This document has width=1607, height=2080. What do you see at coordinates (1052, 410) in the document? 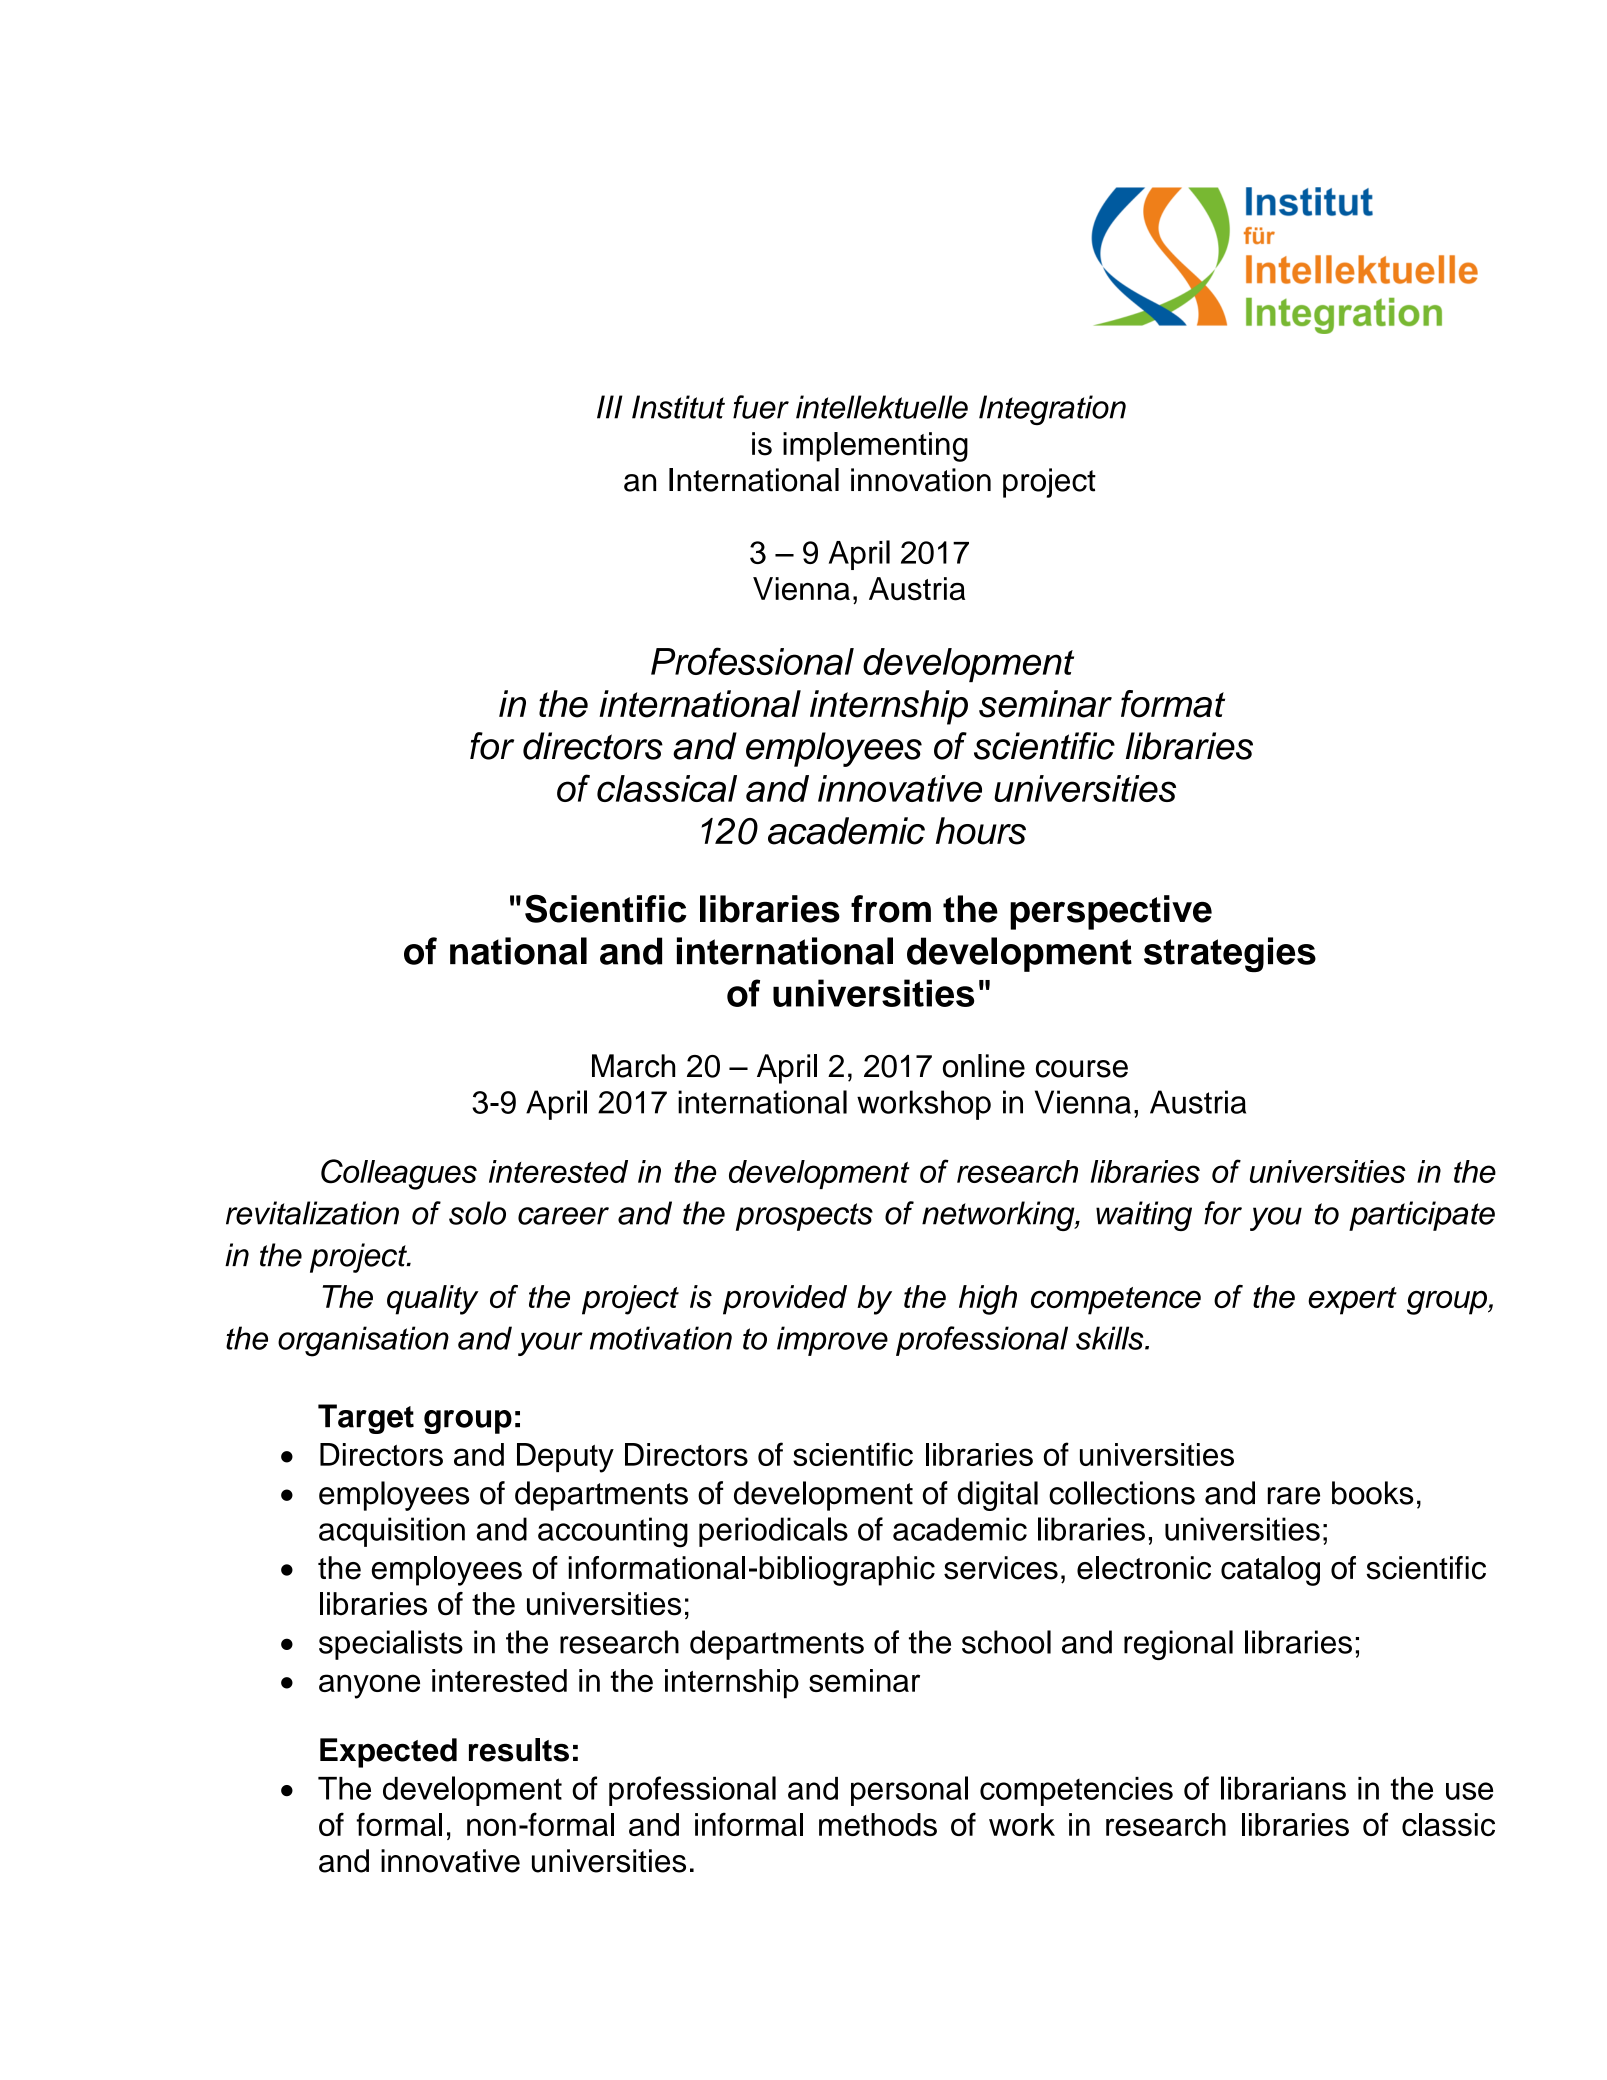
I see `Integration` at bounding box center [1052, 410].
